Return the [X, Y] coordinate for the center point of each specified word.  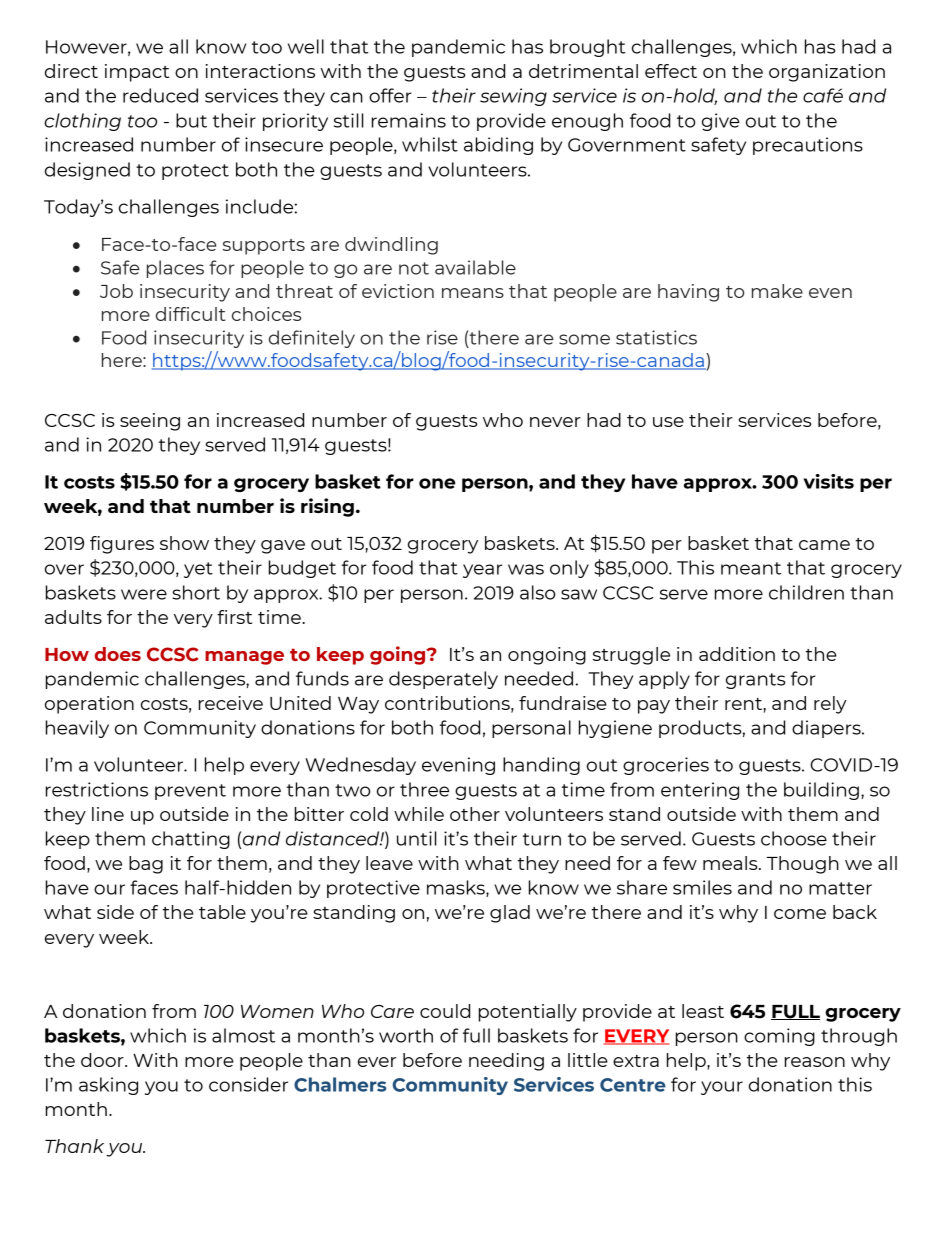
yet [198, 570]
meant [751, 568]
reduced [160, 95]
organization [827, 73]
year [482, 571]
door [103, 1060]
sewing [513, 97]
